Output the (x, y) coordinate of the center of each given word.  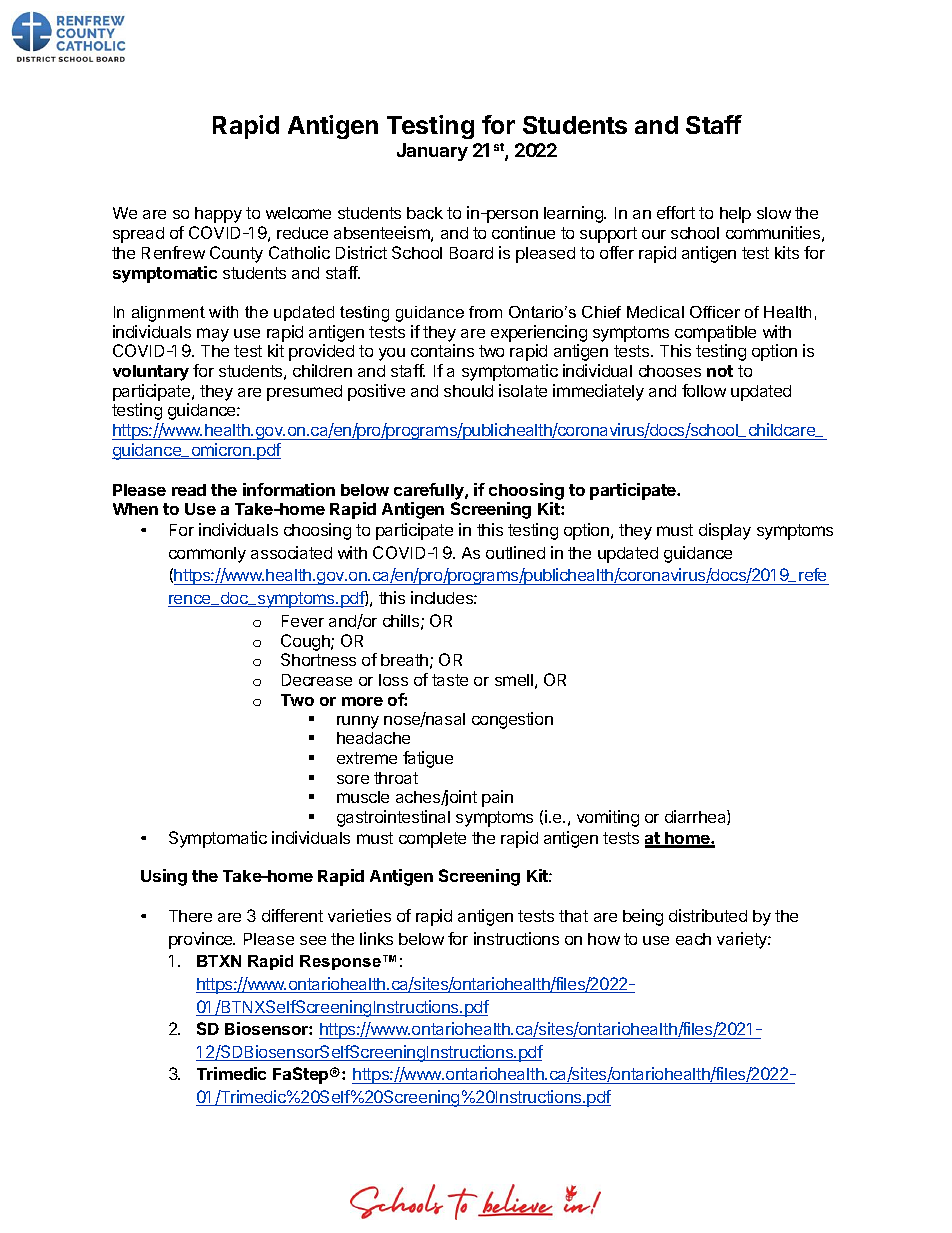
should (468, 391)
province (201, 940)
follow (704, 390)
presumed (304, 393)
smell (514, 680)
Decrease (317, 680)
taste (450, 680)
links (376, 938)
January (432, 152)
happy (218, 215)
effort (676, 212)
